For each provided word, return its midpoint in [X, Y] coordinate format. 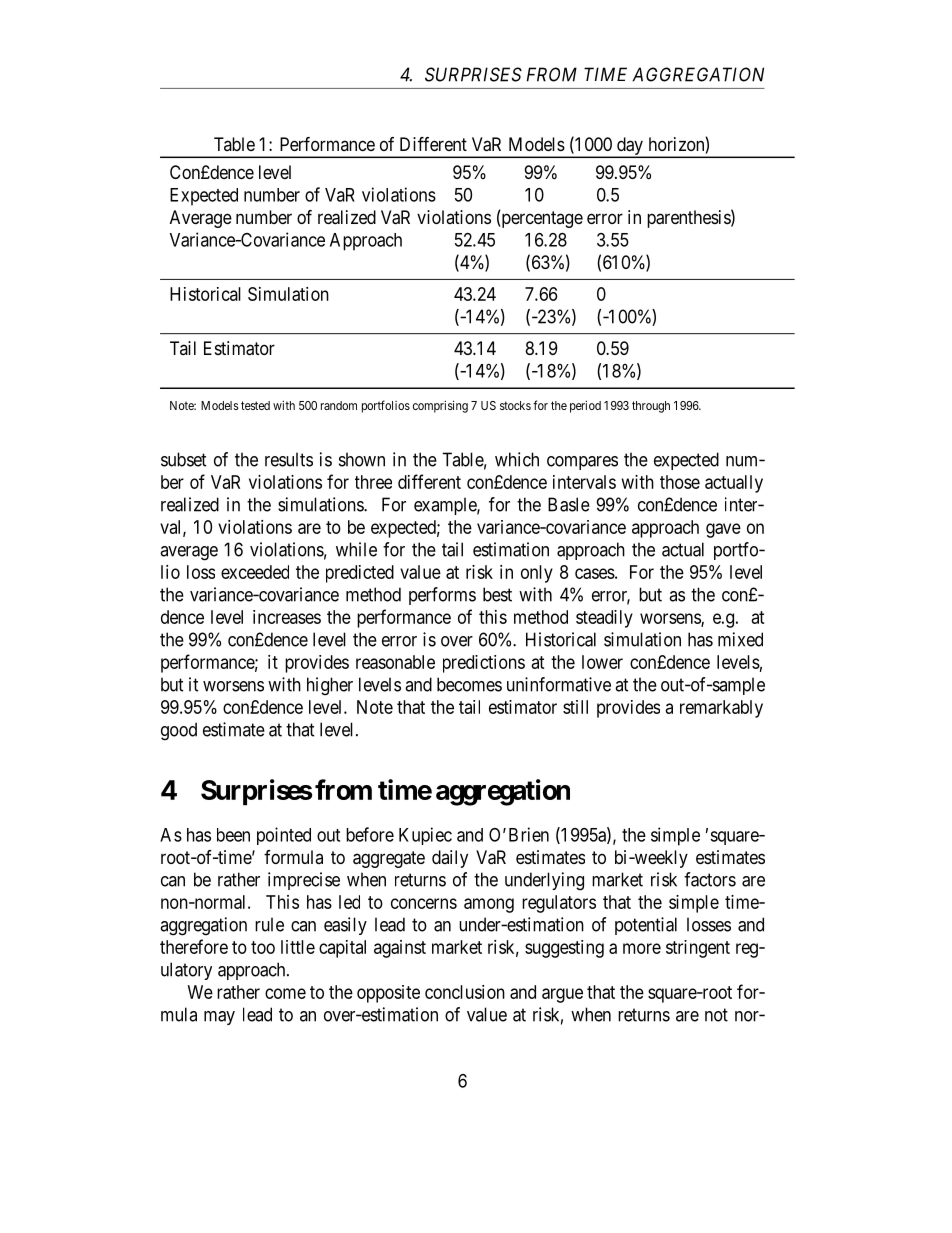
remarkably [721, 709]
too [263, 947]
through [651, 407]
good [179, 731]
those [680, 482]
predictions [484, 664]
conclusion [465, 992]
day [630, 147]
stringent [698, 949]
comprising [440, 406]
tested [255, 405]
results [289, 459]
